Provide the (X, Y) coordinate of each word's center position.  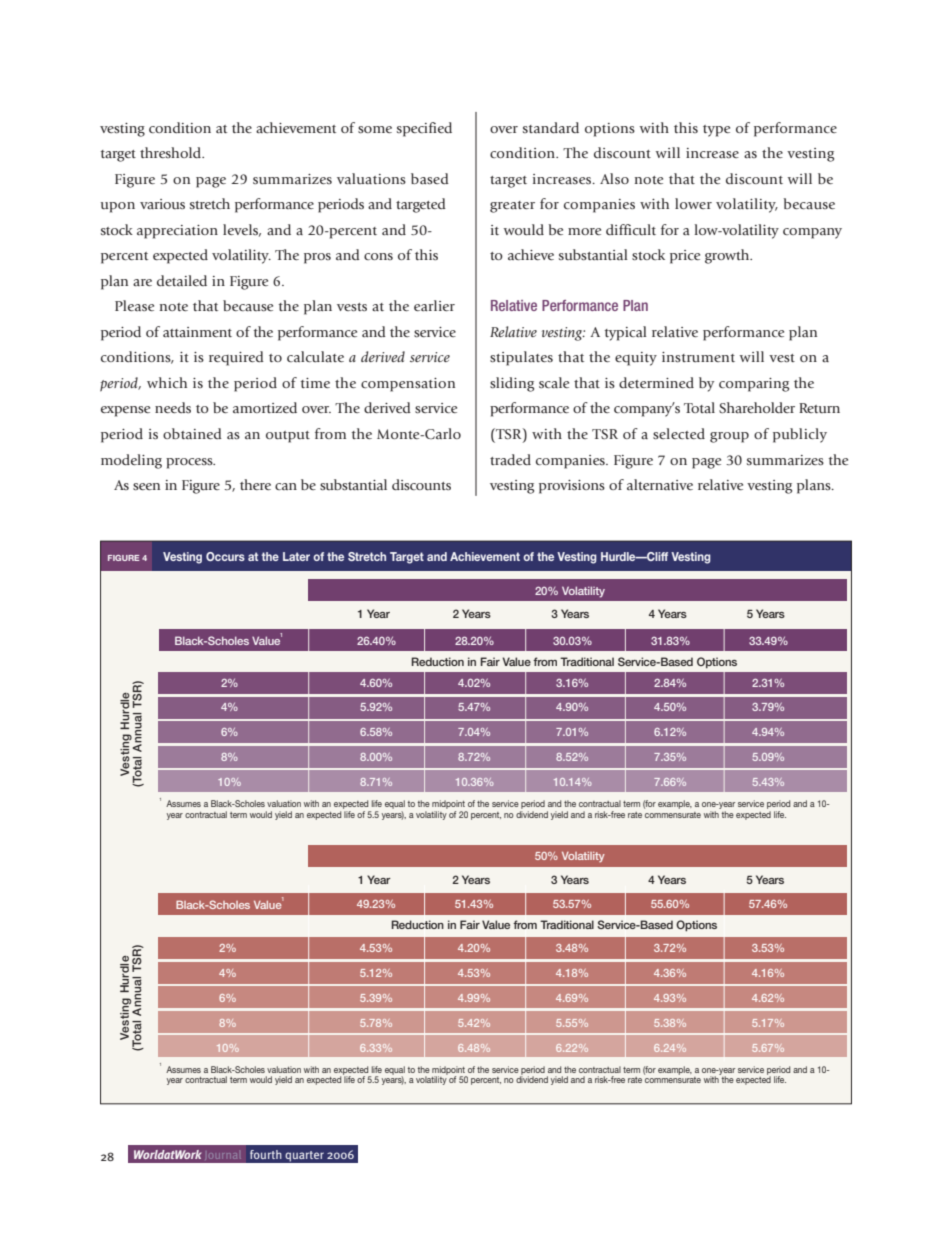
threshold (172, 152)
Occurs (225, 556)
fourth (266, 1154)
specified (424, 129)
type (716, 131)
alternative (660, 484)
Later (296, 556)
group (729, 437)
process (190, 463)
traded (510, 459)
